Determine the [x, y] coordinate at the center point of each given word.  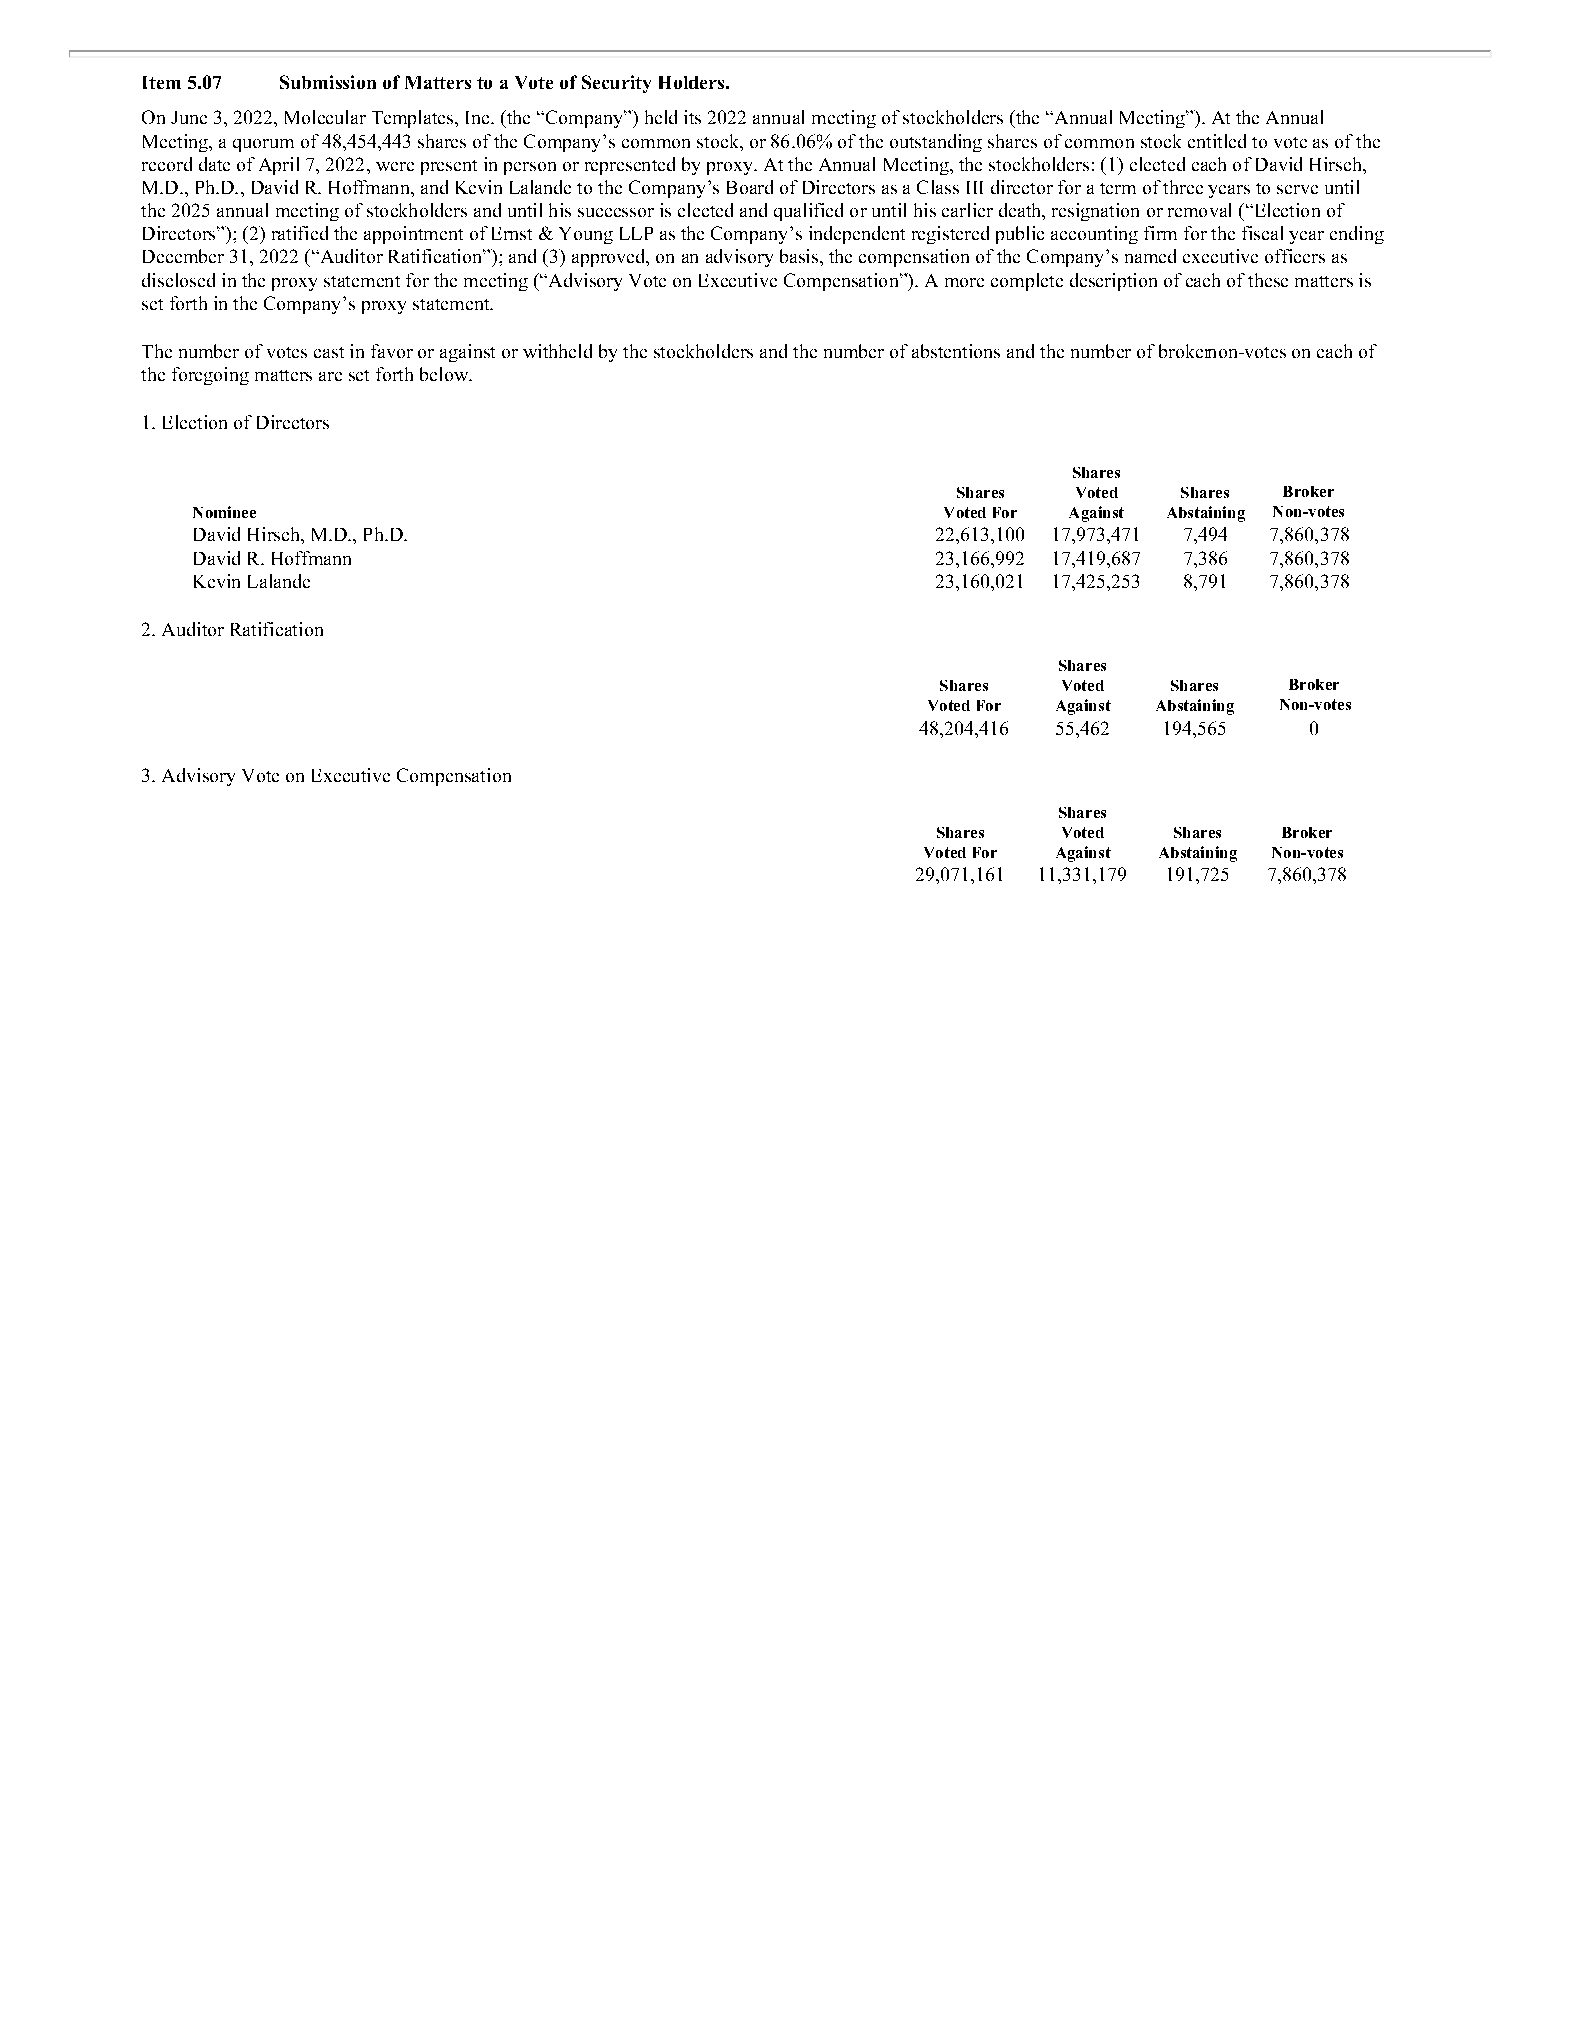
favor [392, 351]
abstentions [956, 351]
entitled [1217, 141]
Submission [328, 82]
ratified [300, 233]
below [445, 374]
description [1113, 282]
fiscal [1262, 233]
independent [857, 235]
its [692, 117]
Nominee [224, 512]
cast [329, 352]
